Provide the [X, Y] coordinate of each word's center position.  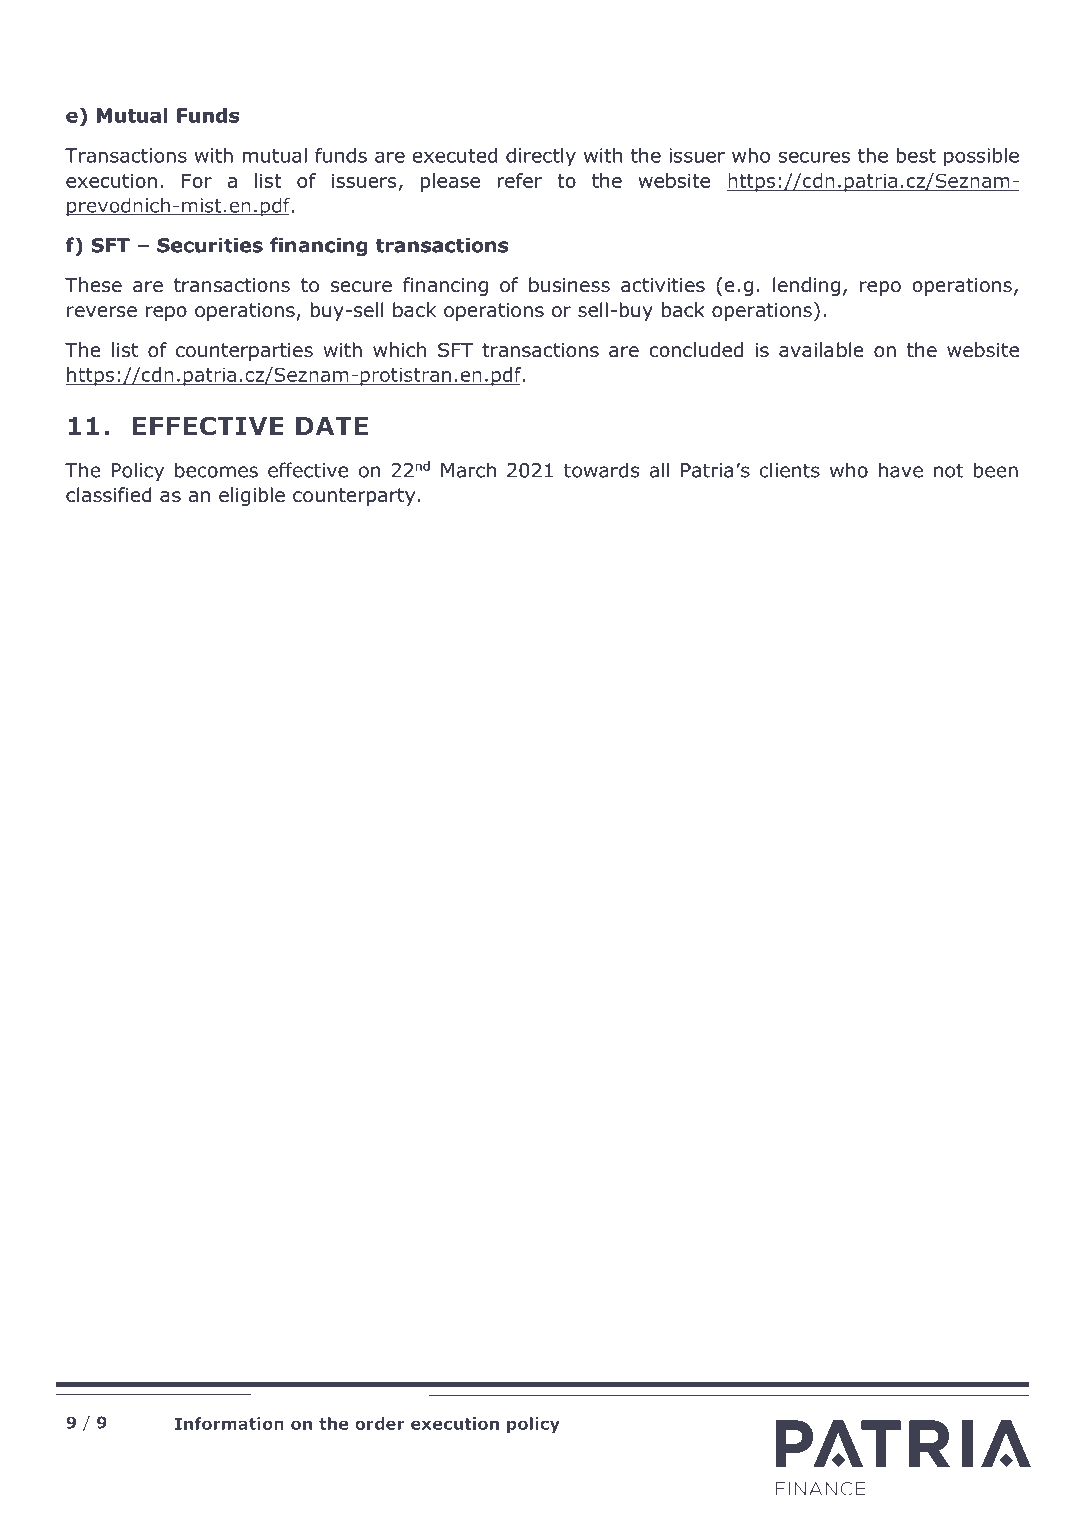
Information [229, 1423]
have [901, 470]
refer [519, 180]
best [916, 155]
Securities [210, 245]
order [380, 1423]
